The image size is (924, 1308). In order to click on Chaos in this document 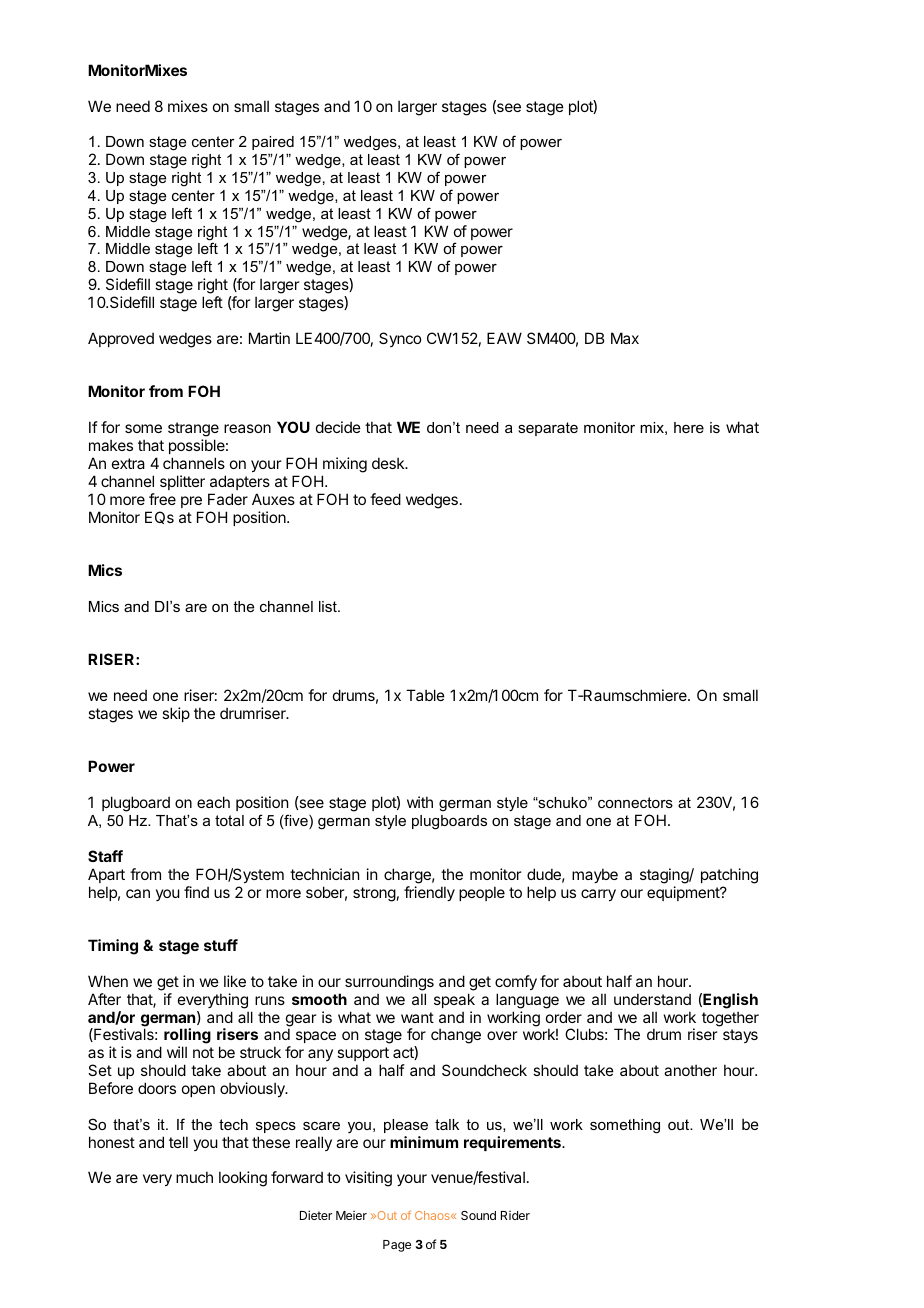, I will do `click(433, 1215)`.
